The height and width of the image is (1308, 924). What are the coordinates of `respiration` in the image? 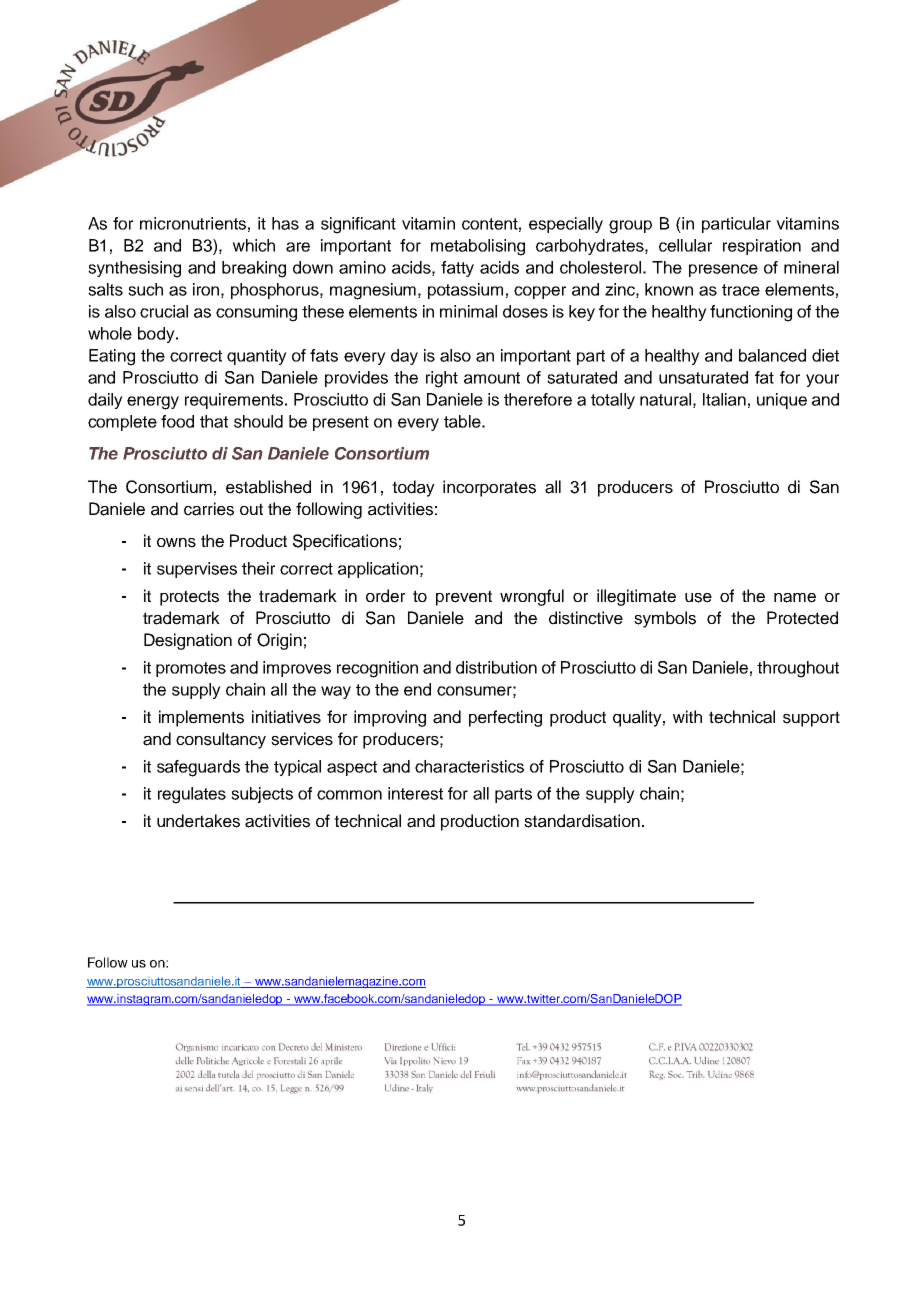 It's located at (762, 247).
